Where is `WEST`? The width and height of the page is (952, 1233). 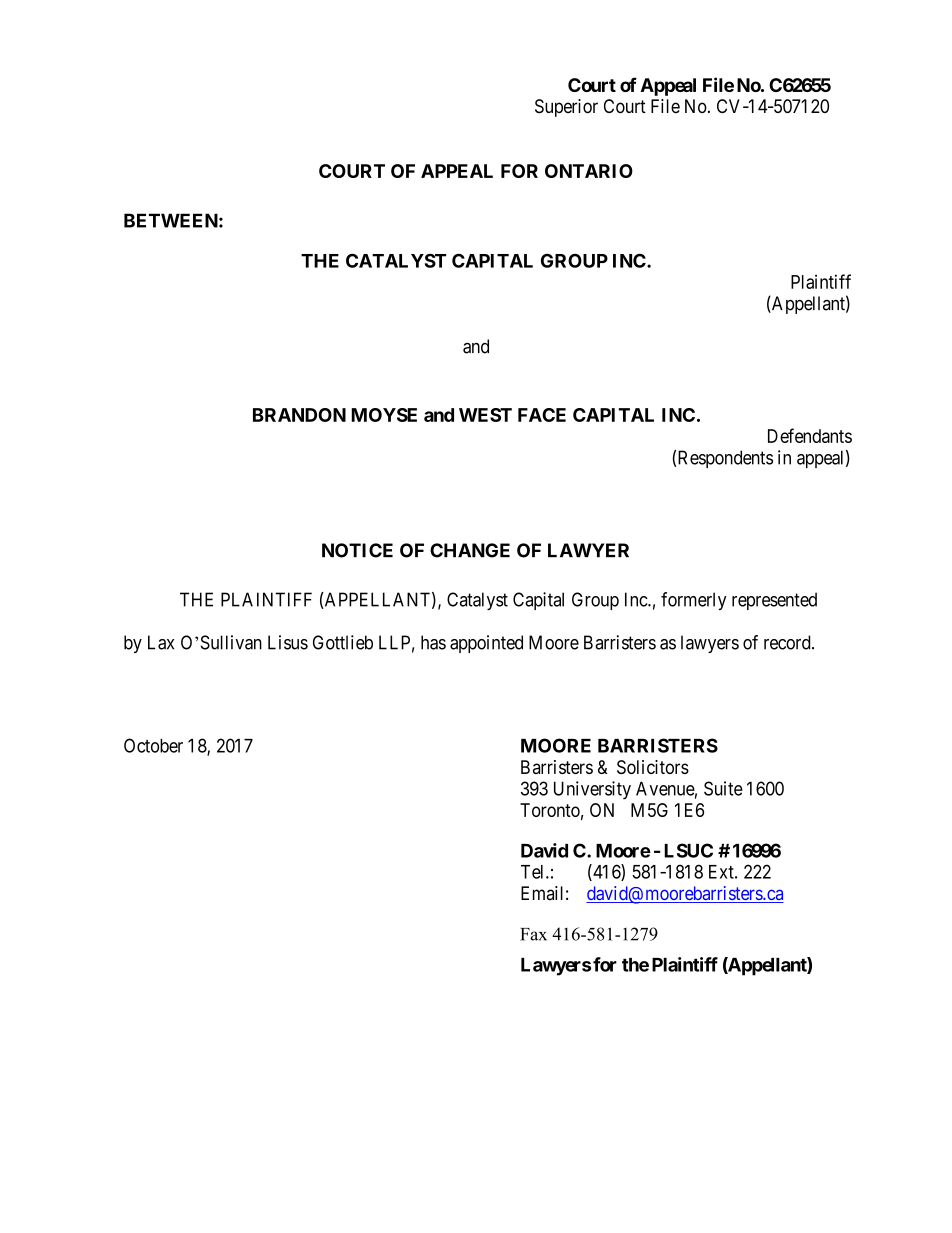 WEST is located at coordinates (485, 415).
